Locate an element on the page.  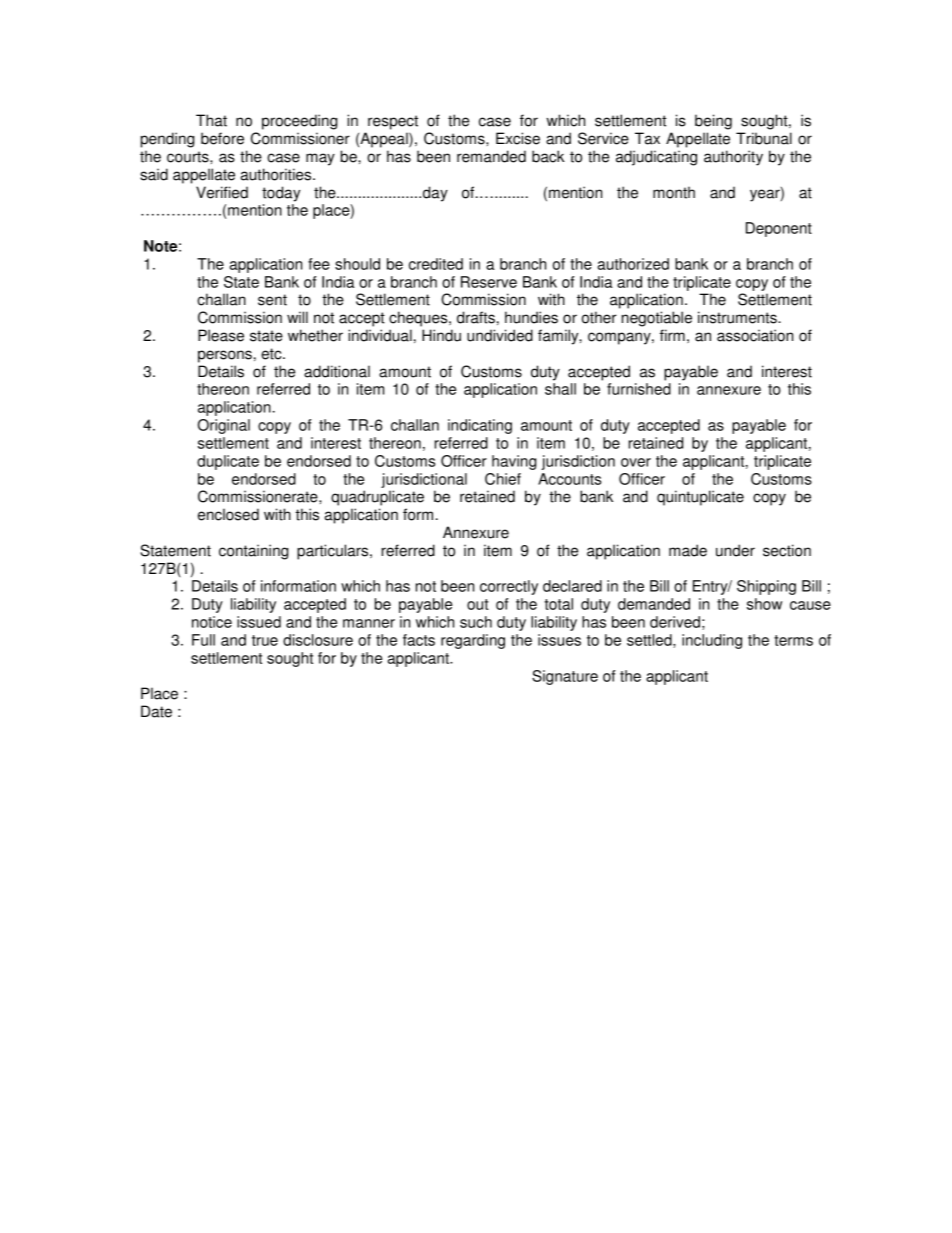
before is located at coordinates (222, 138).
